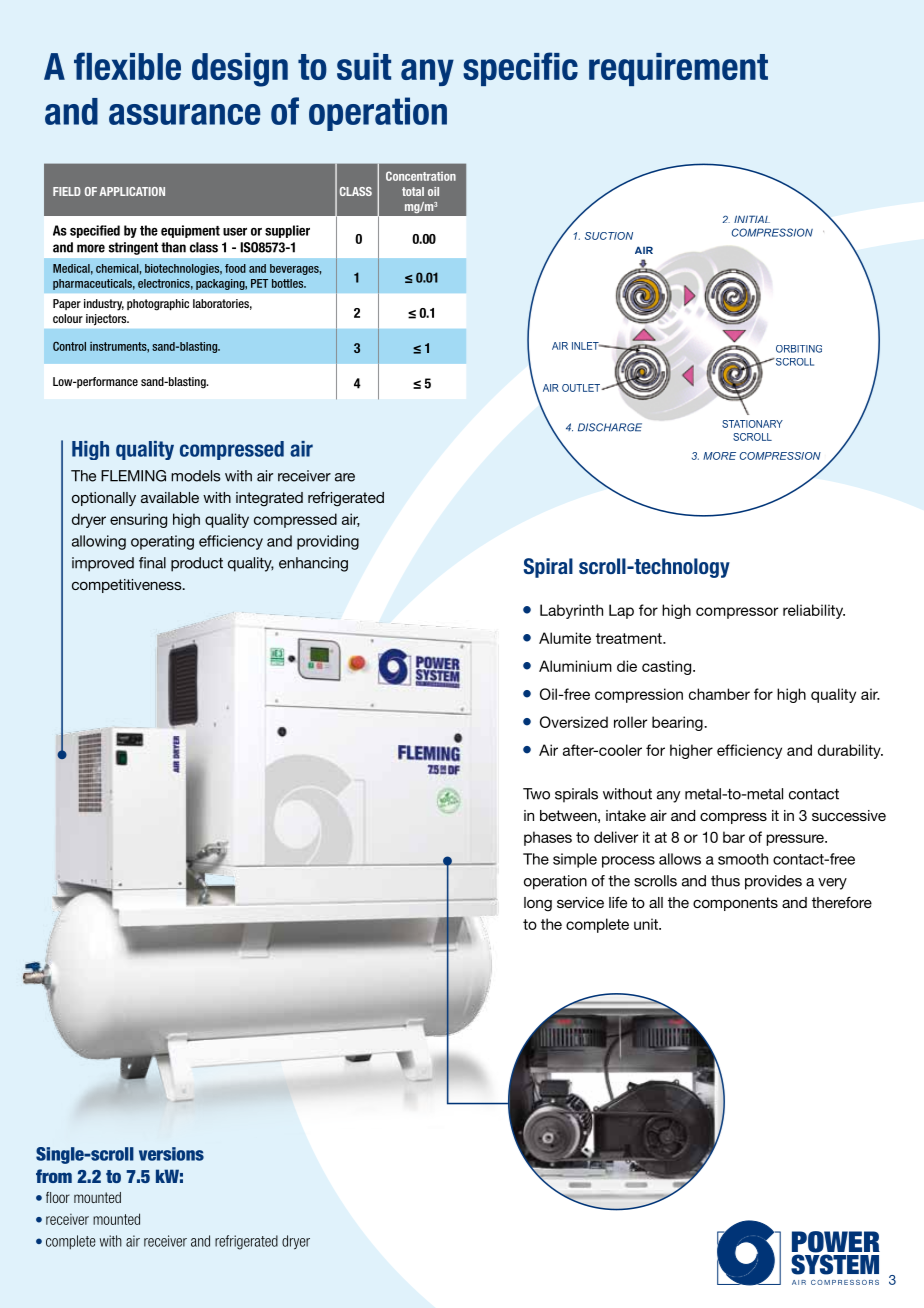  What do you see at coordinates (735, 904) in the screenshot?
I see `components` at bounding box center [735, 904].
